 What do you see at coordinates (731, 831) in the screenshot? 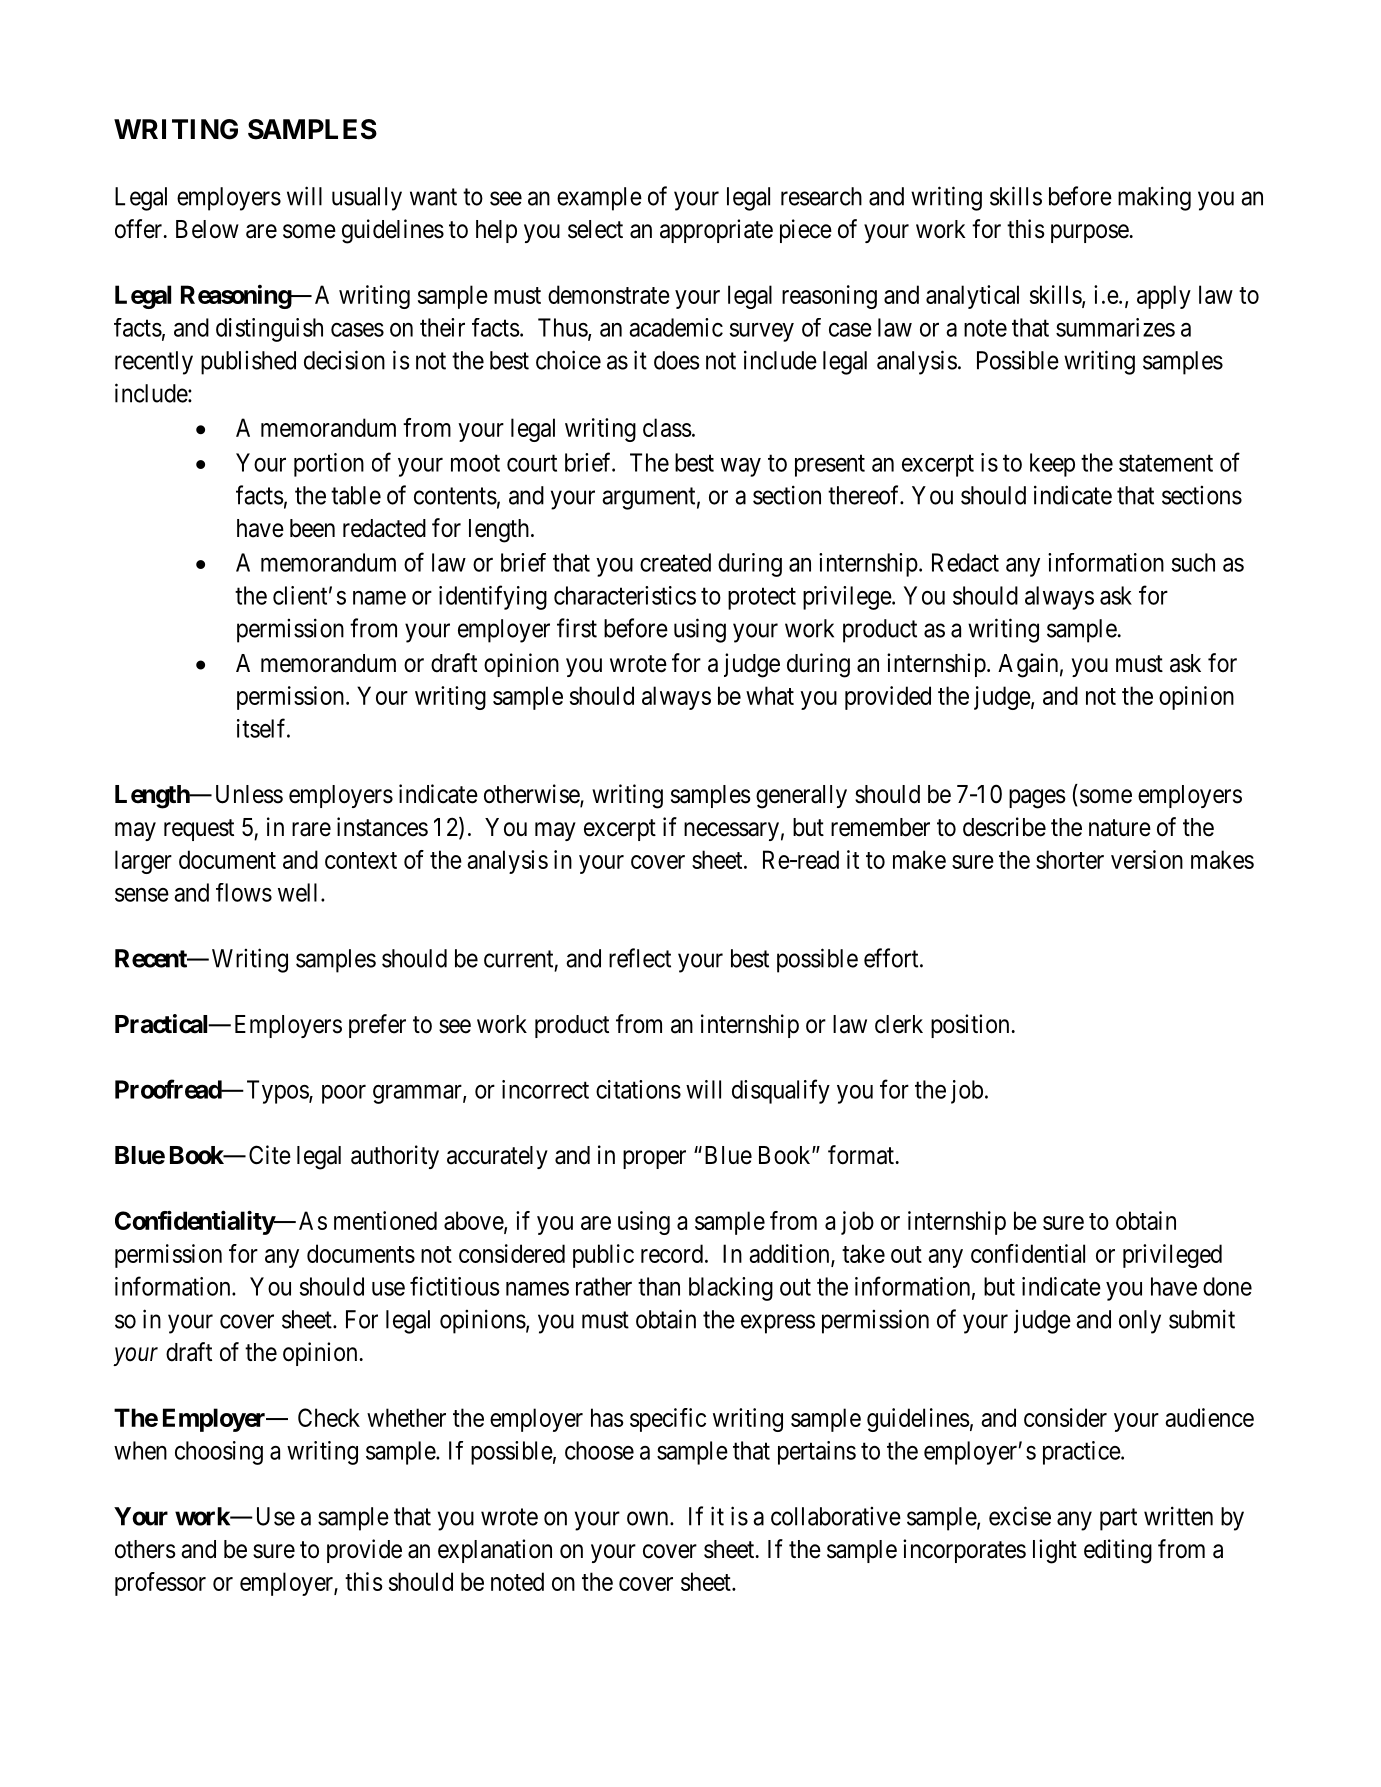
I see `necessary` at bounding box center [731, 831].
